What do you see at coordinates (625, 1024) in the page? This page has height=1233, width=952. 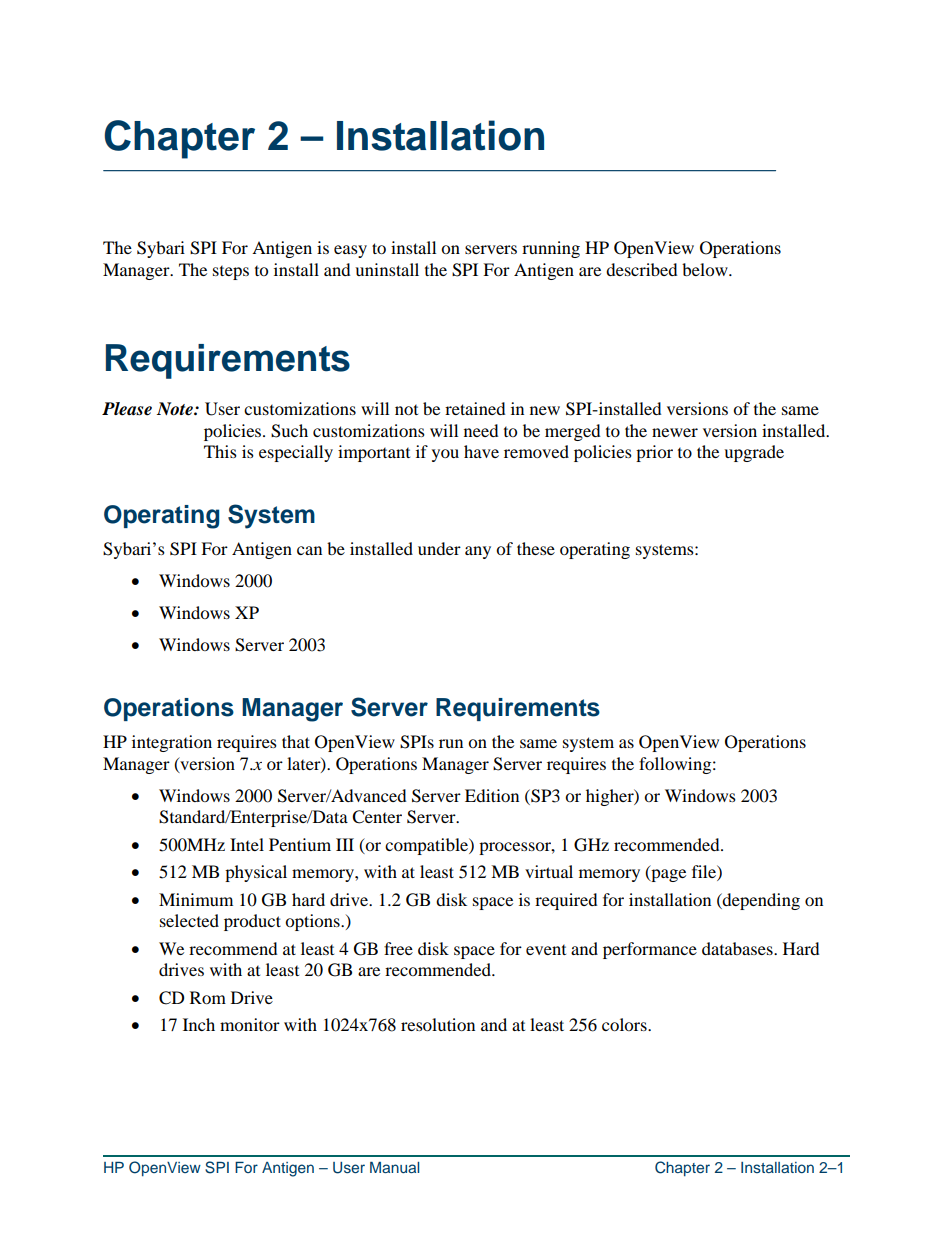 I see `colors` at bounding box center [625, 1024].
